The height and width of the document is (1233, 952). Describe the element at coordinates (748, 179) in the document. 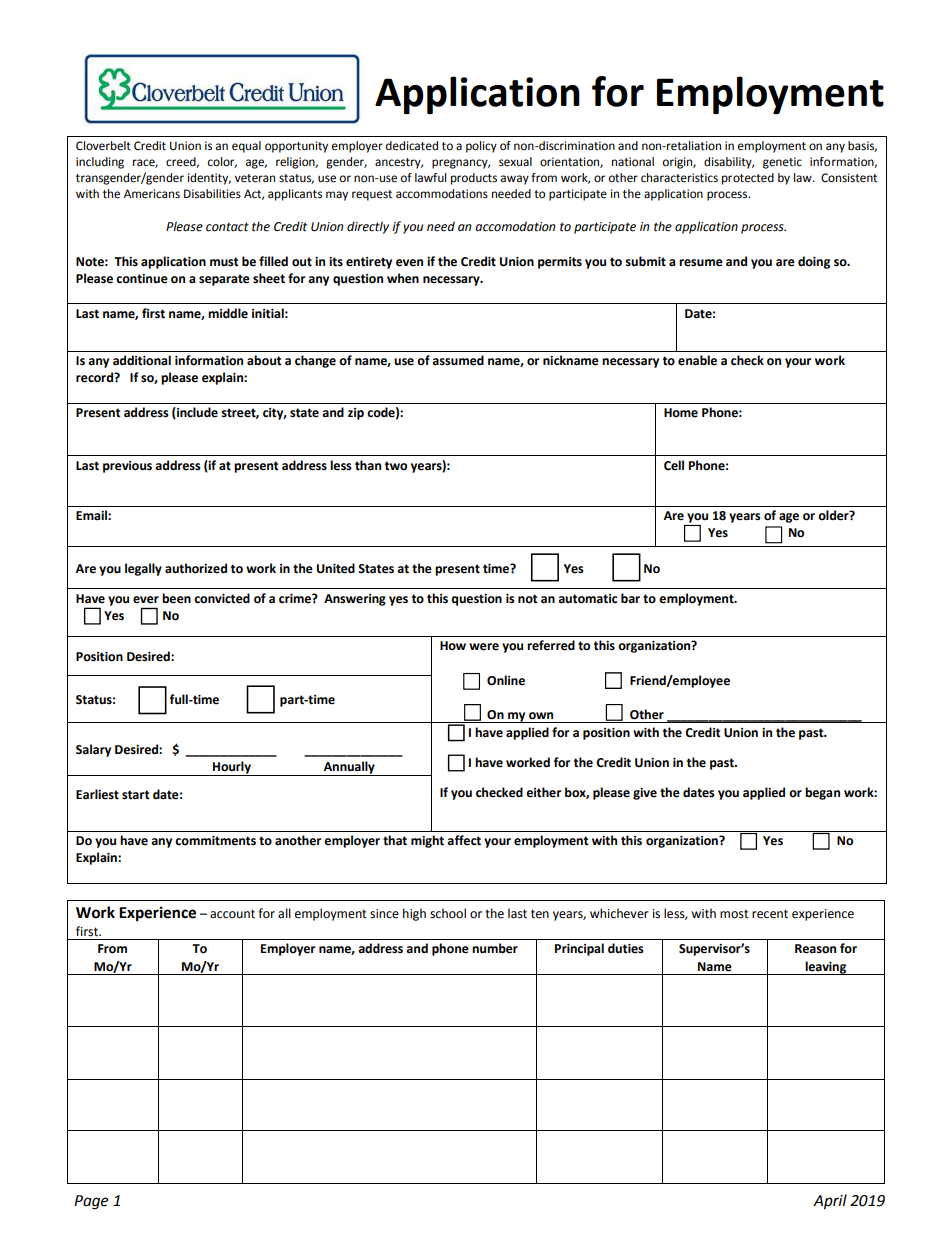

I see `protected` at that location.
